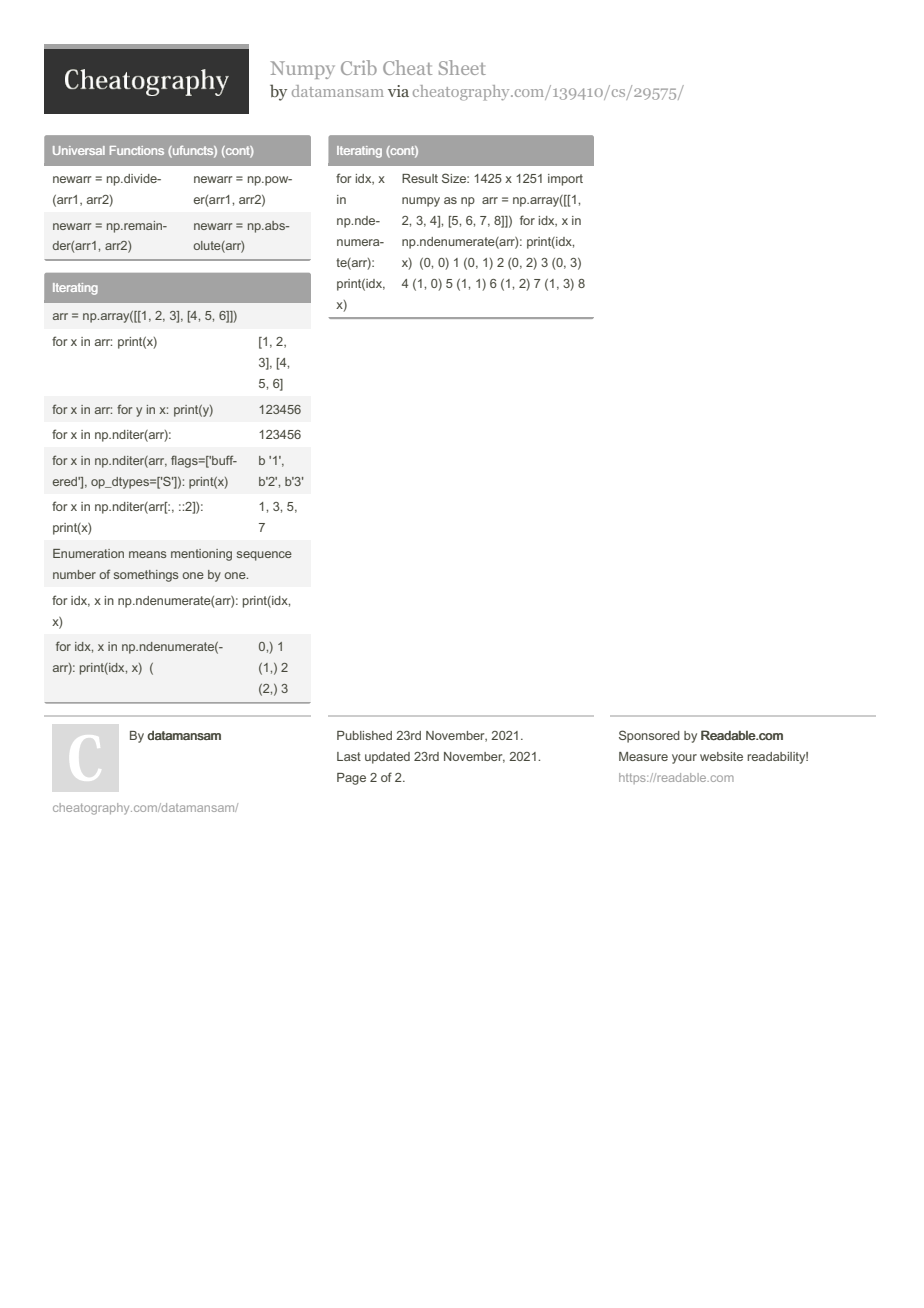 This image has width=924, height=1308. What do you see at coordinates (349, 756) in the image?
I see `Last` at bounding box center [349, 756].
